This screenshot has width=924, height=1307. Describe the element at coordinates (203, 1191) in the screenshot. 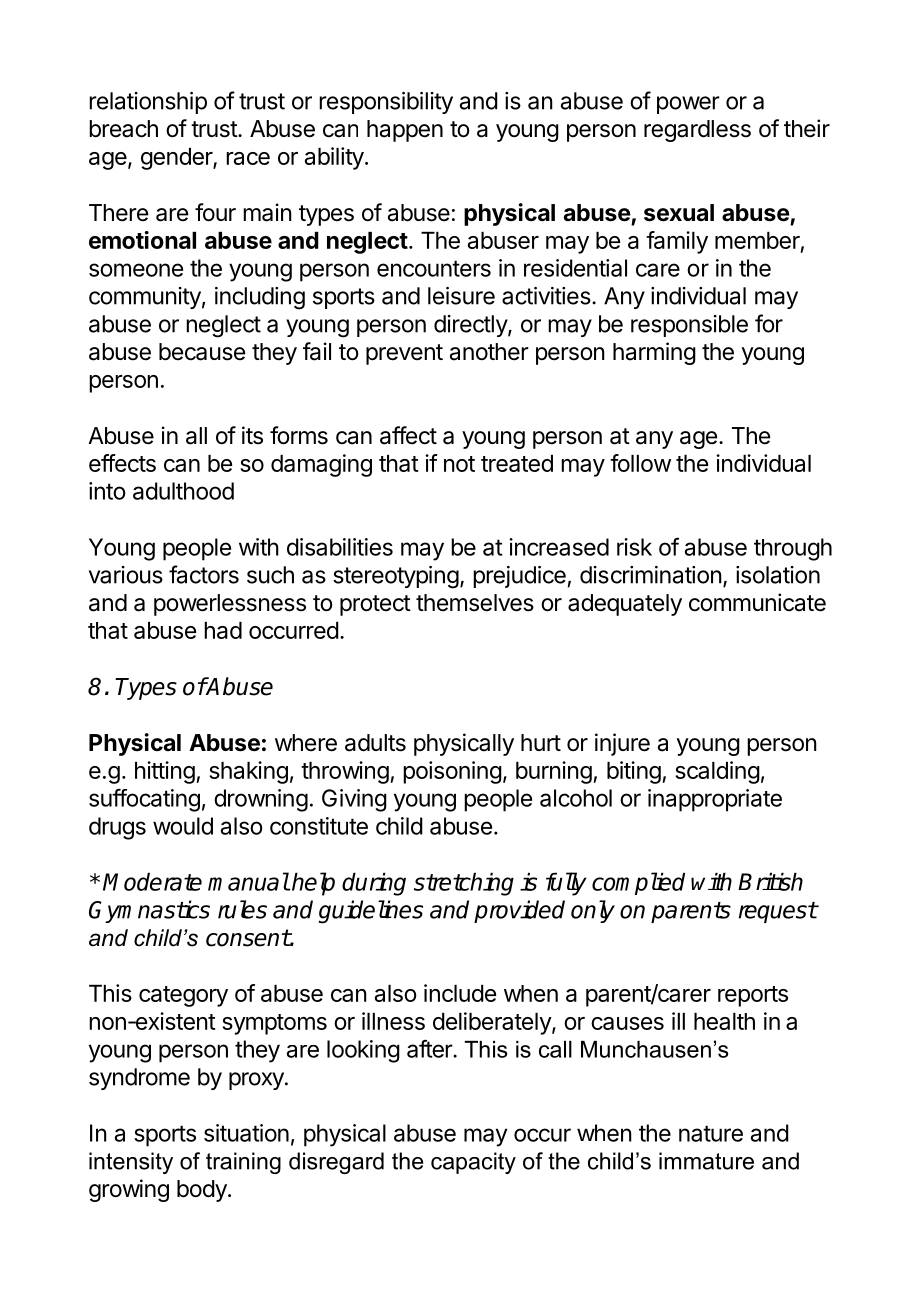

I see `body` at that location.
